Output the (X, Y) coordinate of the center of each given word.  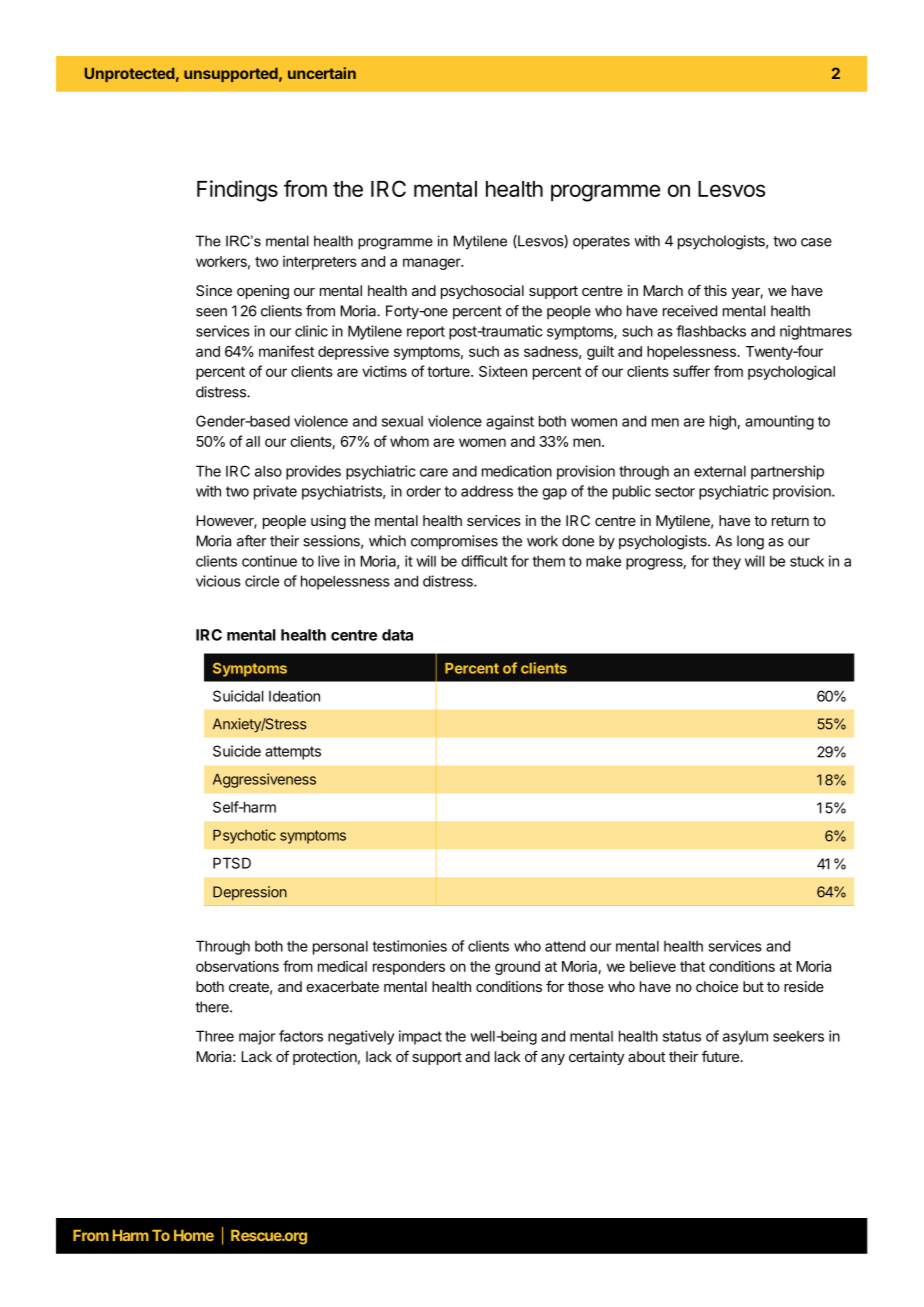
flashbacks (711, 331)
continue (269, 561)
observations (237, 966)
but (753, 986)
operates (601, 243)
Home (194, 1235)
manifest (286, 351)
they (726, 562)
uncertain (322, 73)
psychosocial (482, 292)
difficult (484, 561)
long (750, 542)
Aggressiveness (264, 780)
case (816, 242)
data (397, 635)
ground (517, 968)
